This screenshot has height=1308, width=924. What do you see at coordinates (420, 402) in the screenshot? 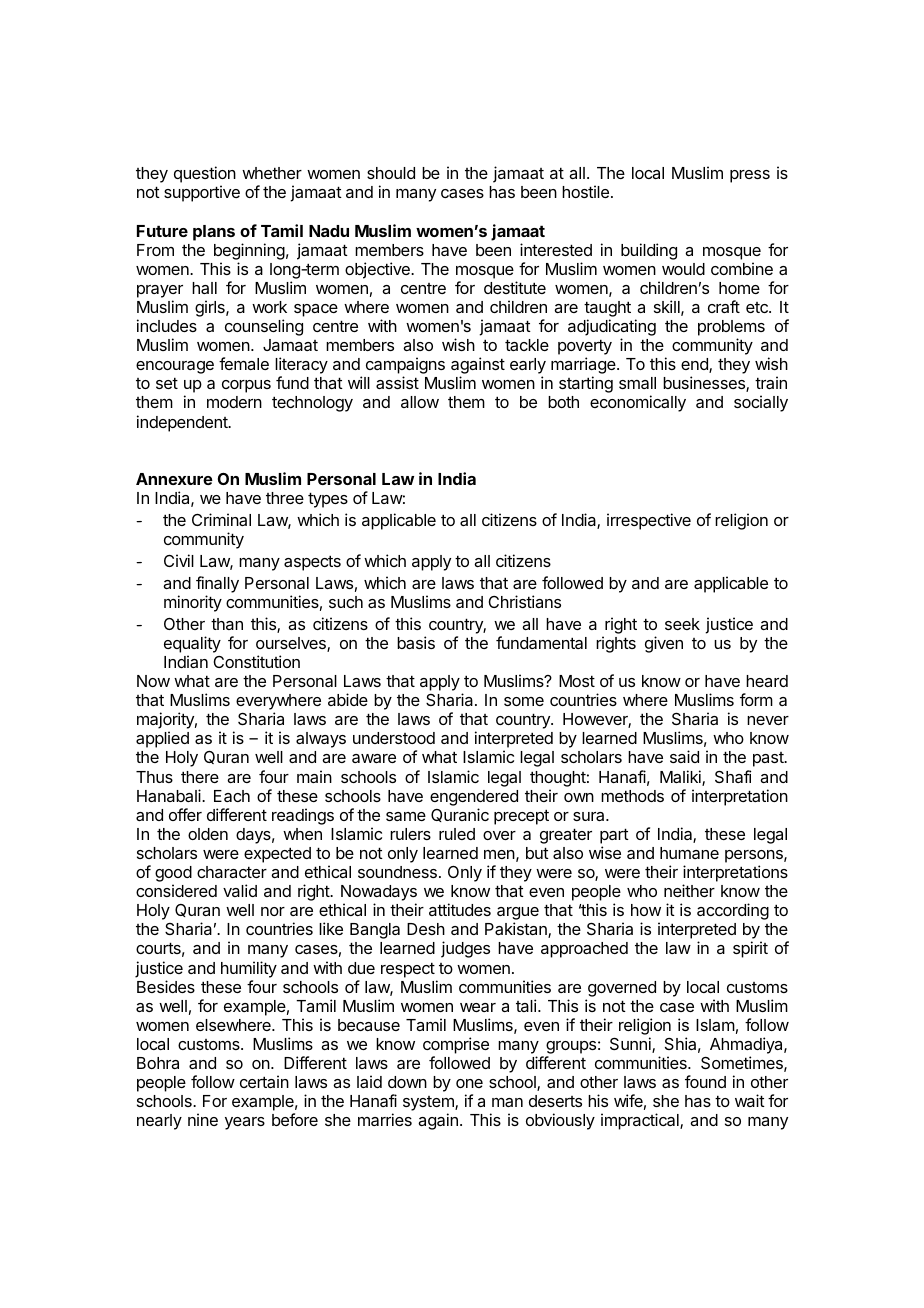
I see `allow` at bounding box center [420, 402].
